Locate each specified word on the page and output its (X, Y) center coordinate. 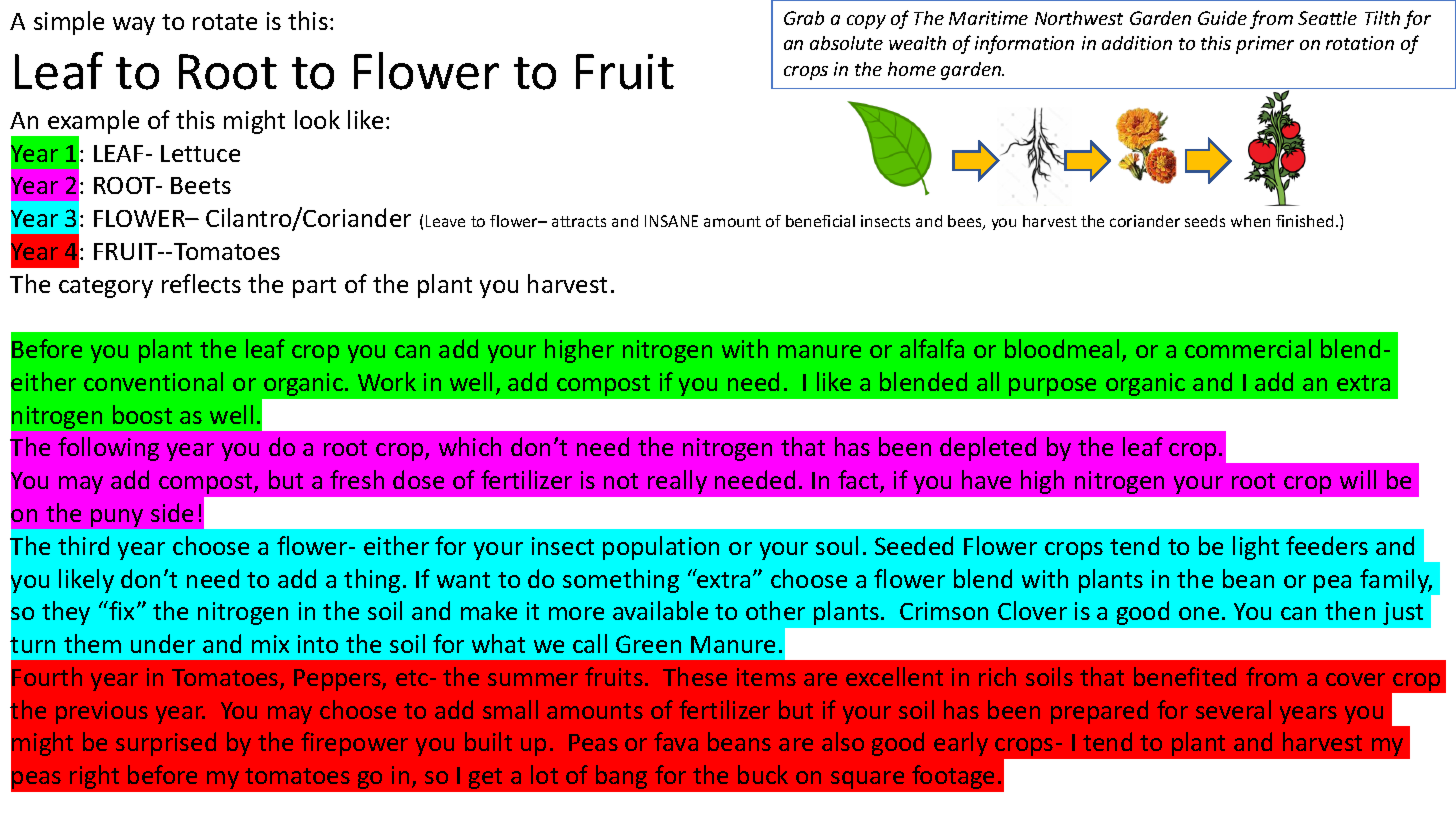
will (1358, 479)
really (677, 482)
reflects (201, 283)
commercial (1248, 348)
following (108, 449)
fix (120, 610)
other (775, 610)
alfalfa (932, 348)
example (92, 123)
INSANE (671, 221)
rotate (225, 22)
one (1199, 613)
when (1250, 221)
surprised (166, 744)
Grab (804, 18)
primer (1265, 45)
